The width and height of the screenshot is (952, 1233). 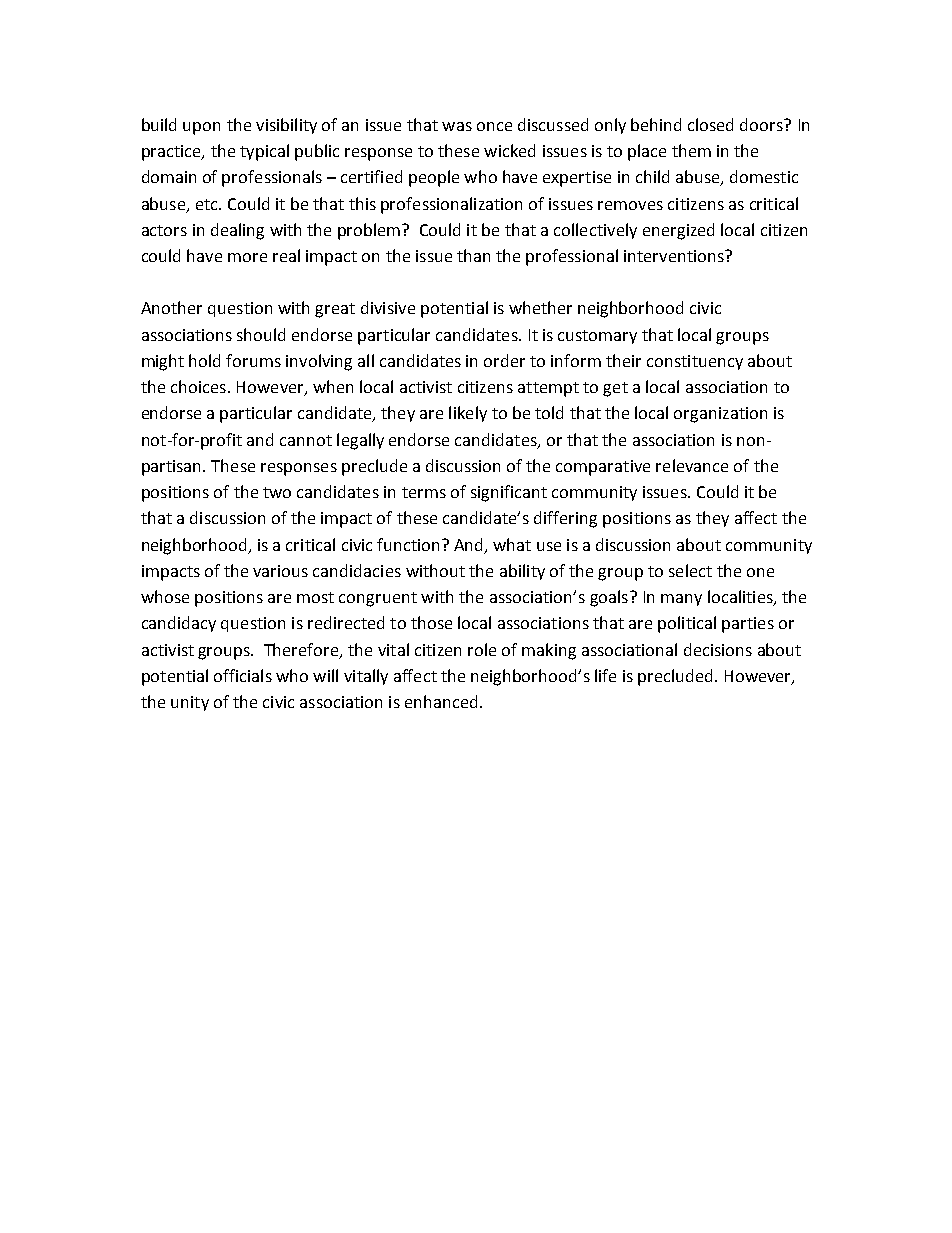 I want to click on them, so click(x=691, y=150).
